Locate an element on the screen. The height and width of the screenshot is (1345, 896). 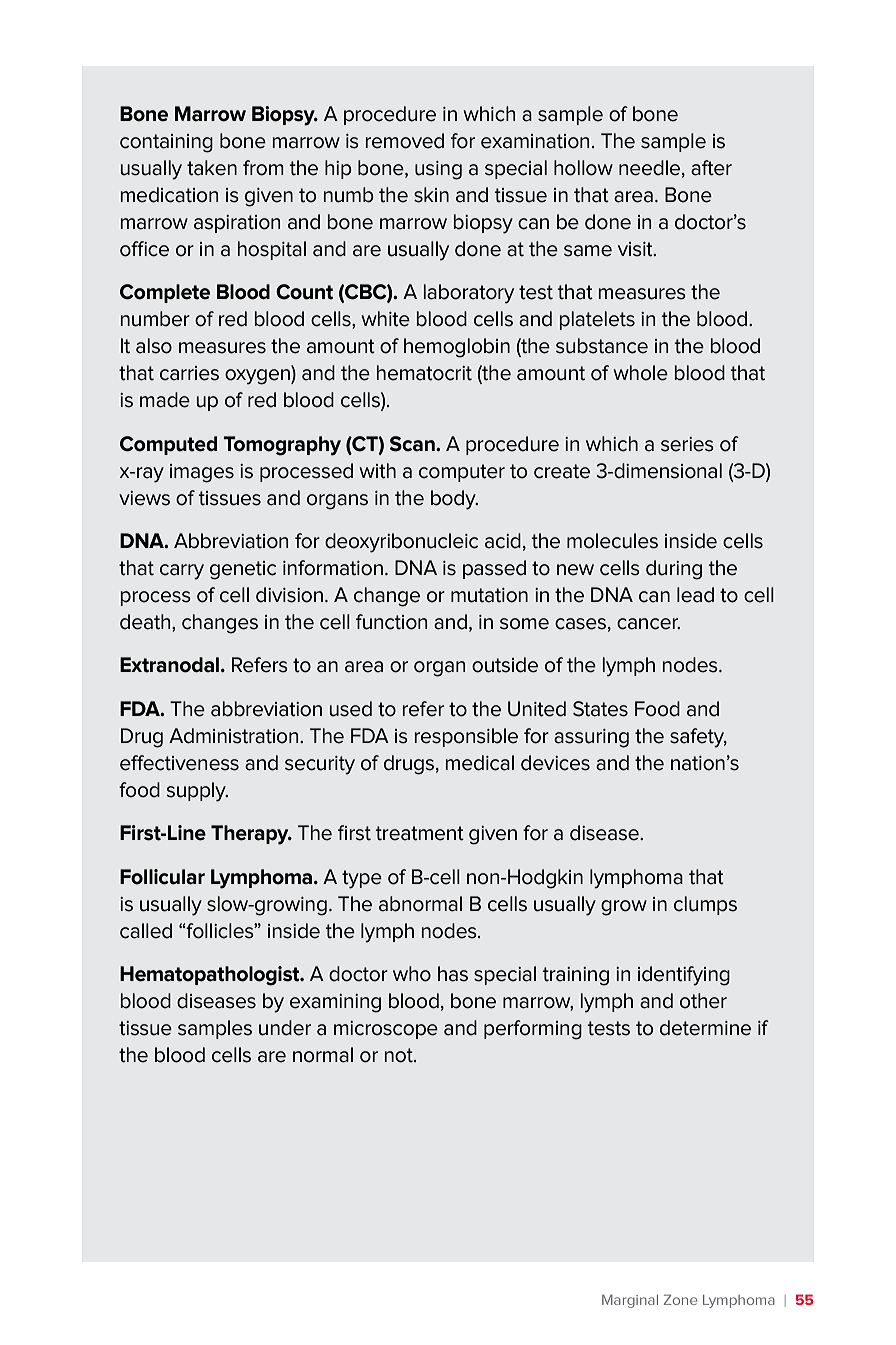
deoxyribonucleic is located at coordinates (401, 543).
